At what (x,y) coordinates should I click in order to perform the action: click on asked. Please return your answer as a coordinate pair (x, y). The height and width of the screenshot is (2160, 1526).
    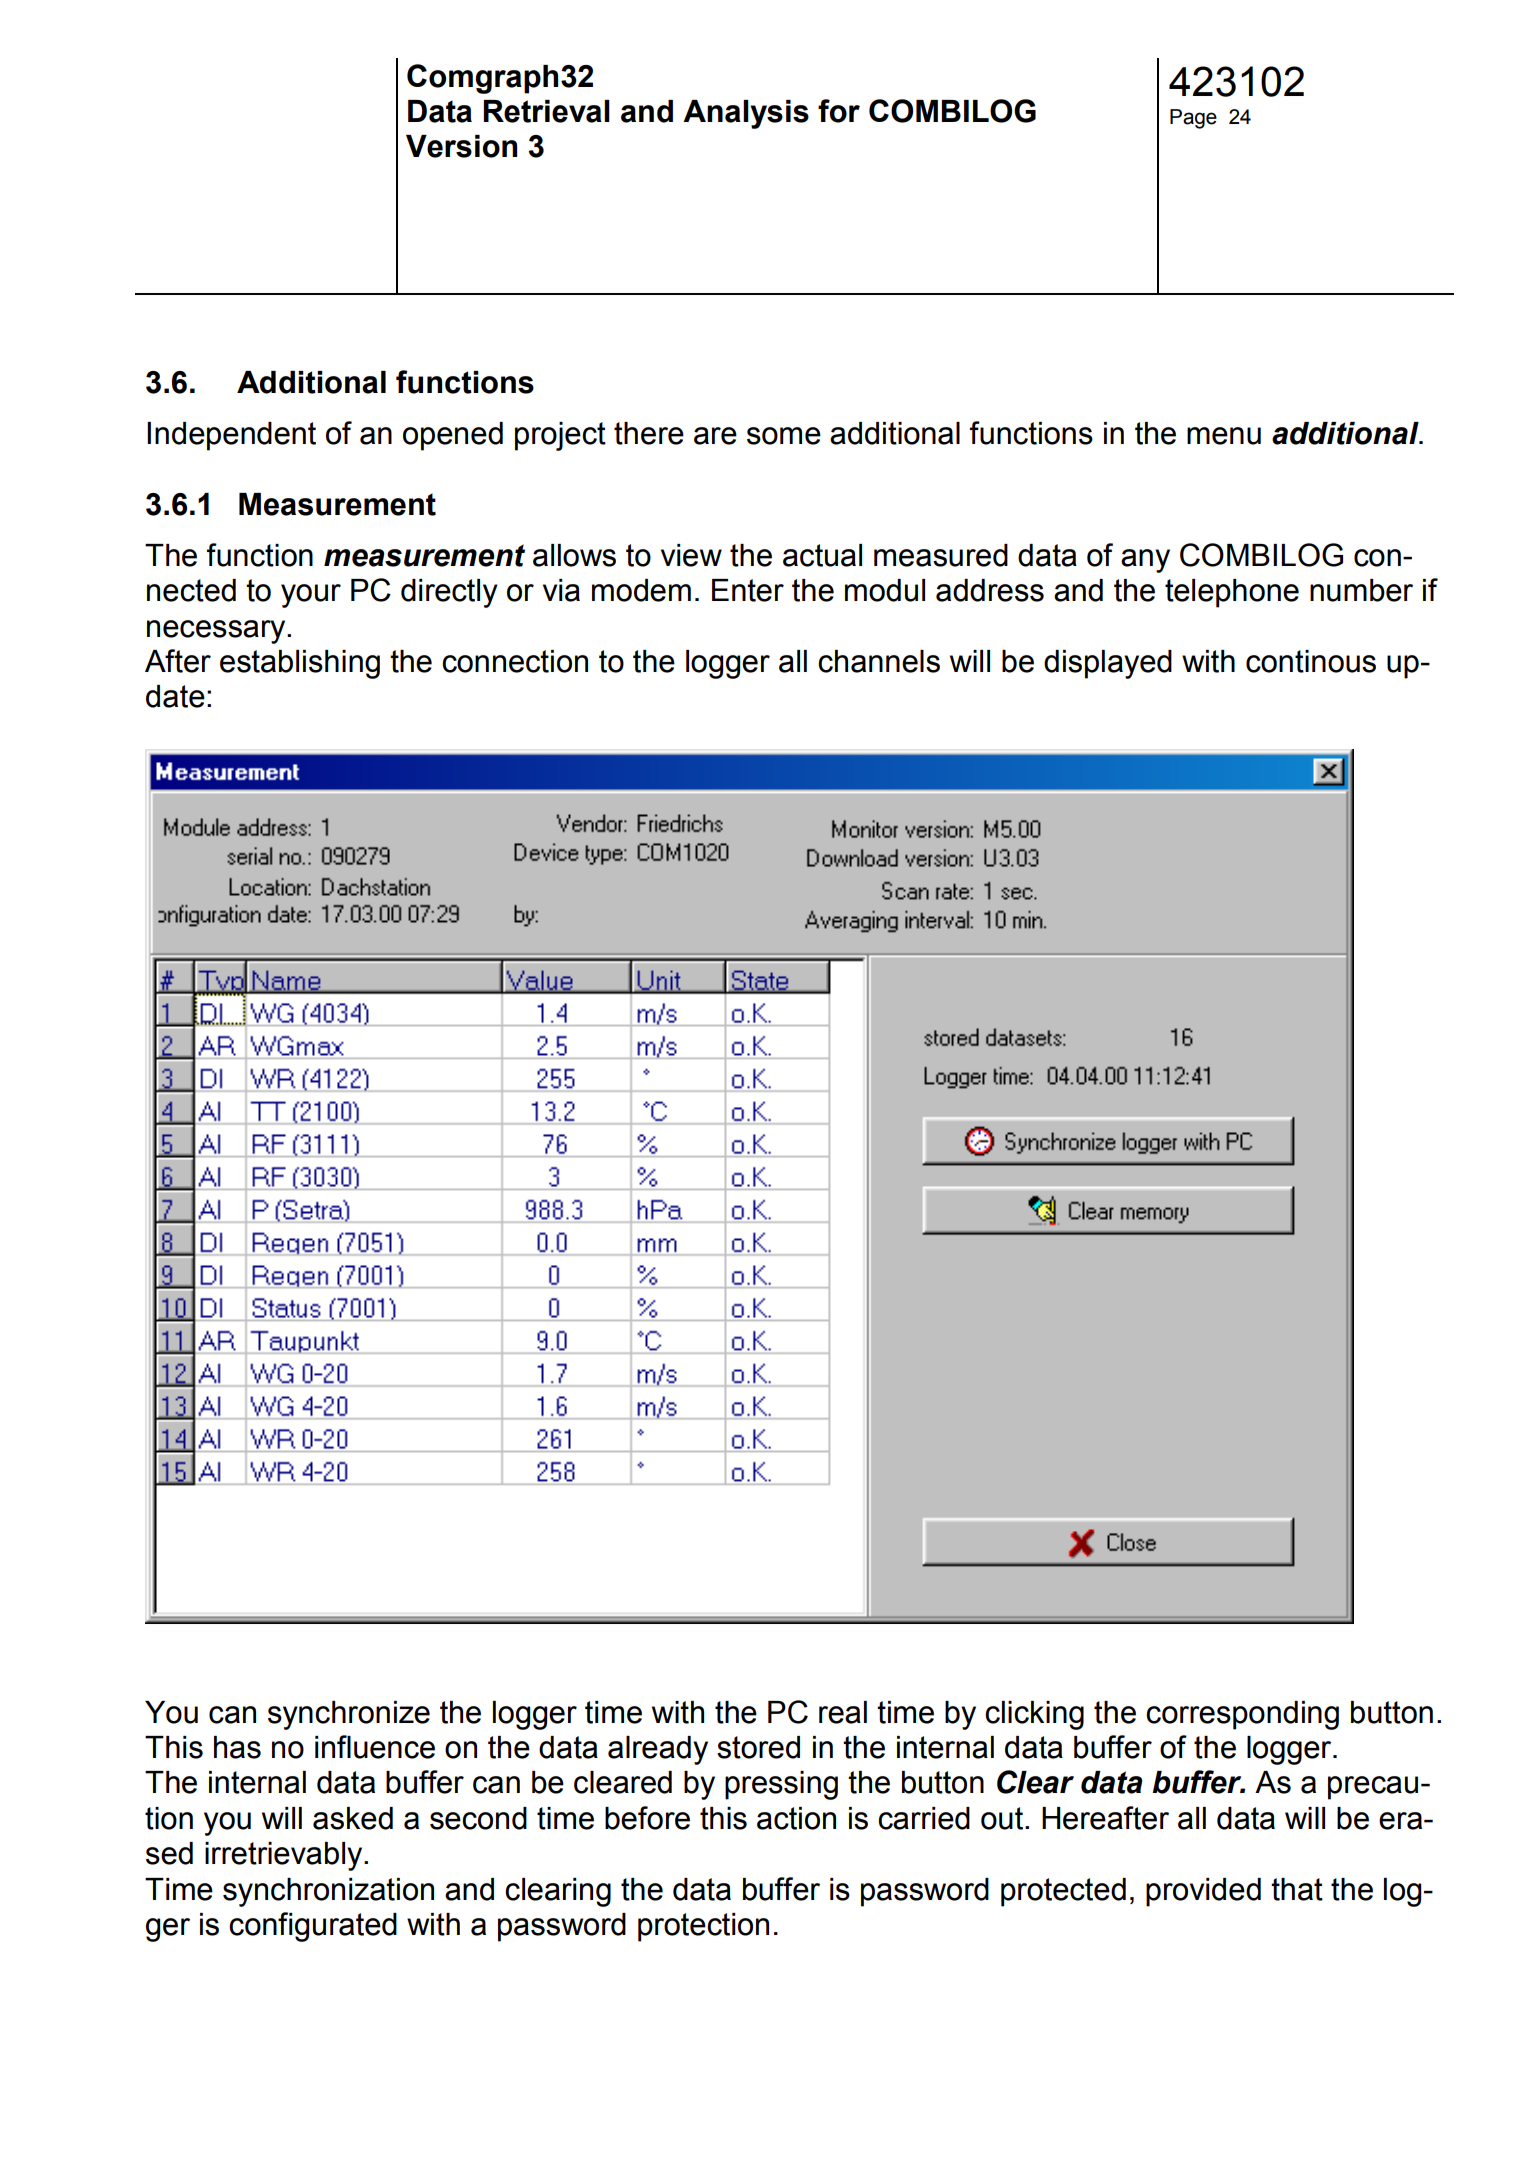
    Looking at the image, I should click on (353, 1818).
